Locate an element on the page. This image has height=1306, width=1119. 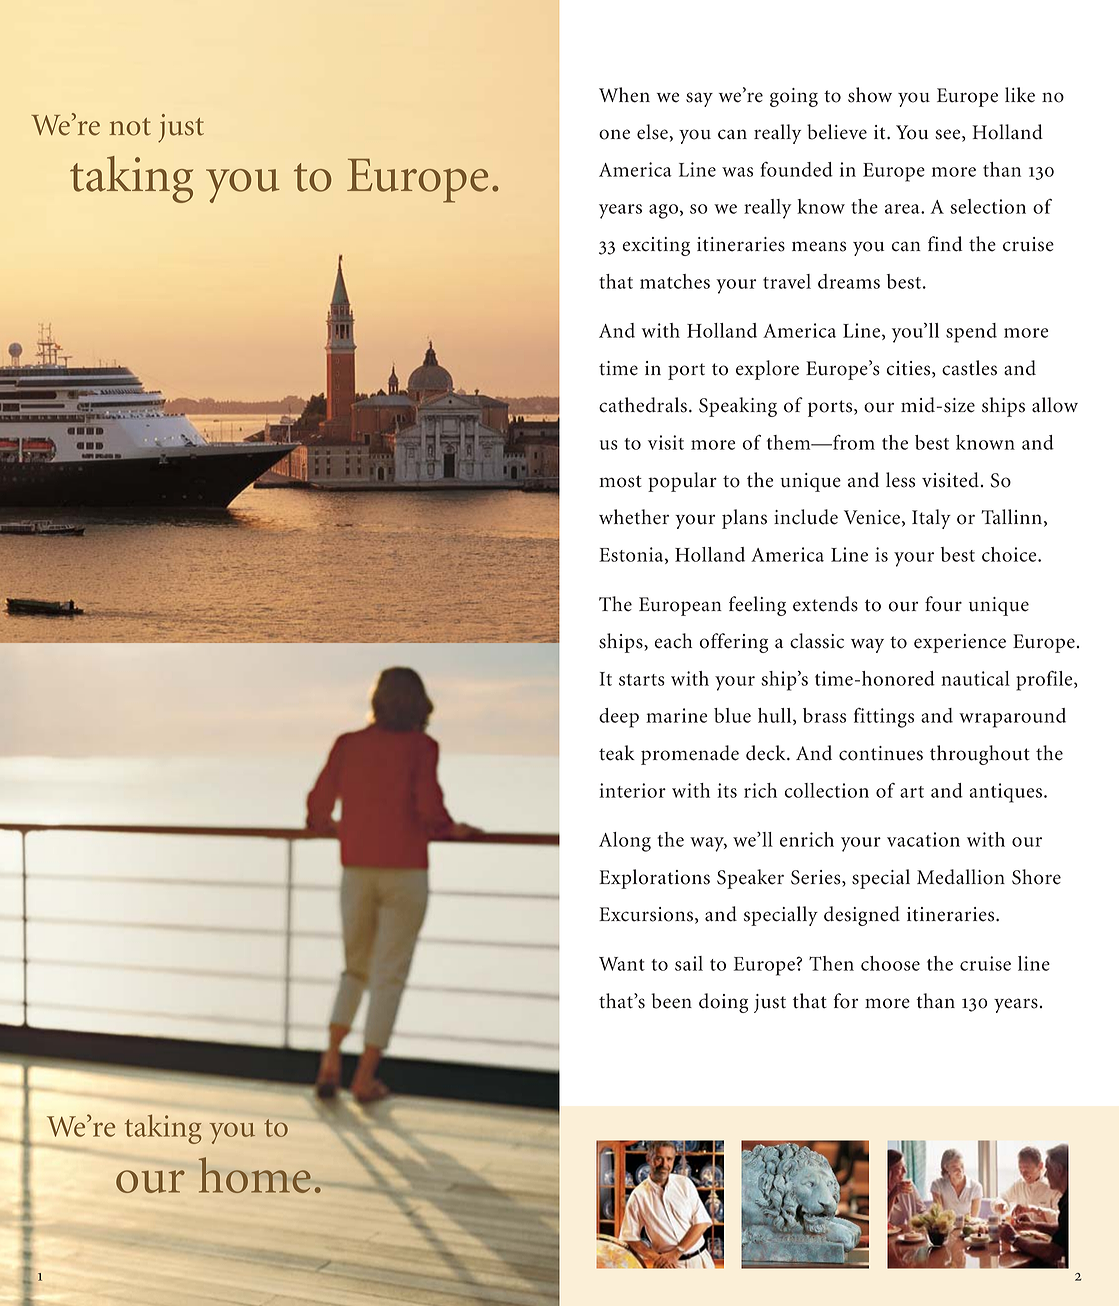
not is located at coordinates (130, 127).
